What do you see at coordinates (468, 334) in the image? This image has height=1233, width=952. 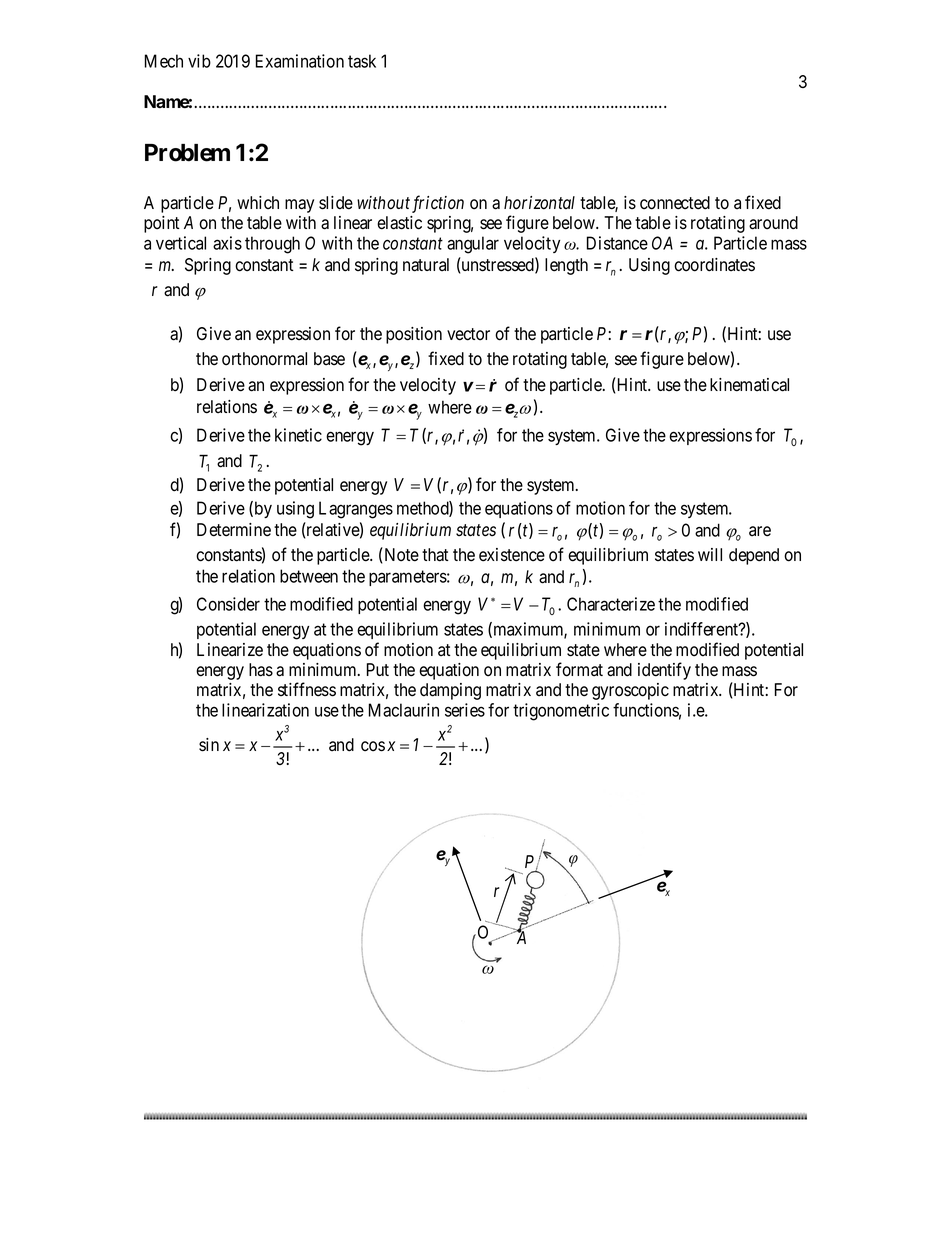 I see `vector` at bounding box center [468, 334].
